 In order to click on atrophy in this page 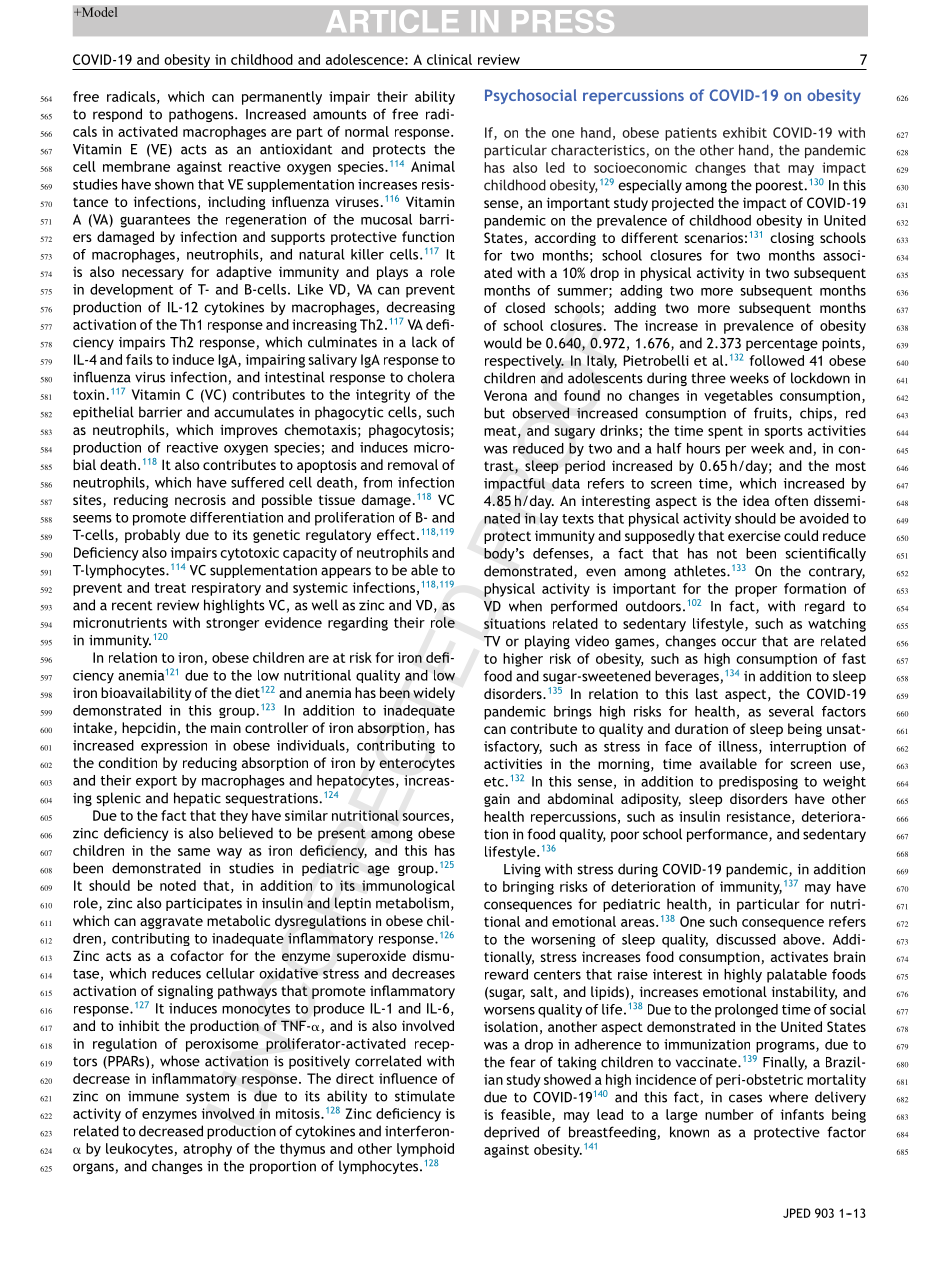, I will do `click(207, 1150)`.
